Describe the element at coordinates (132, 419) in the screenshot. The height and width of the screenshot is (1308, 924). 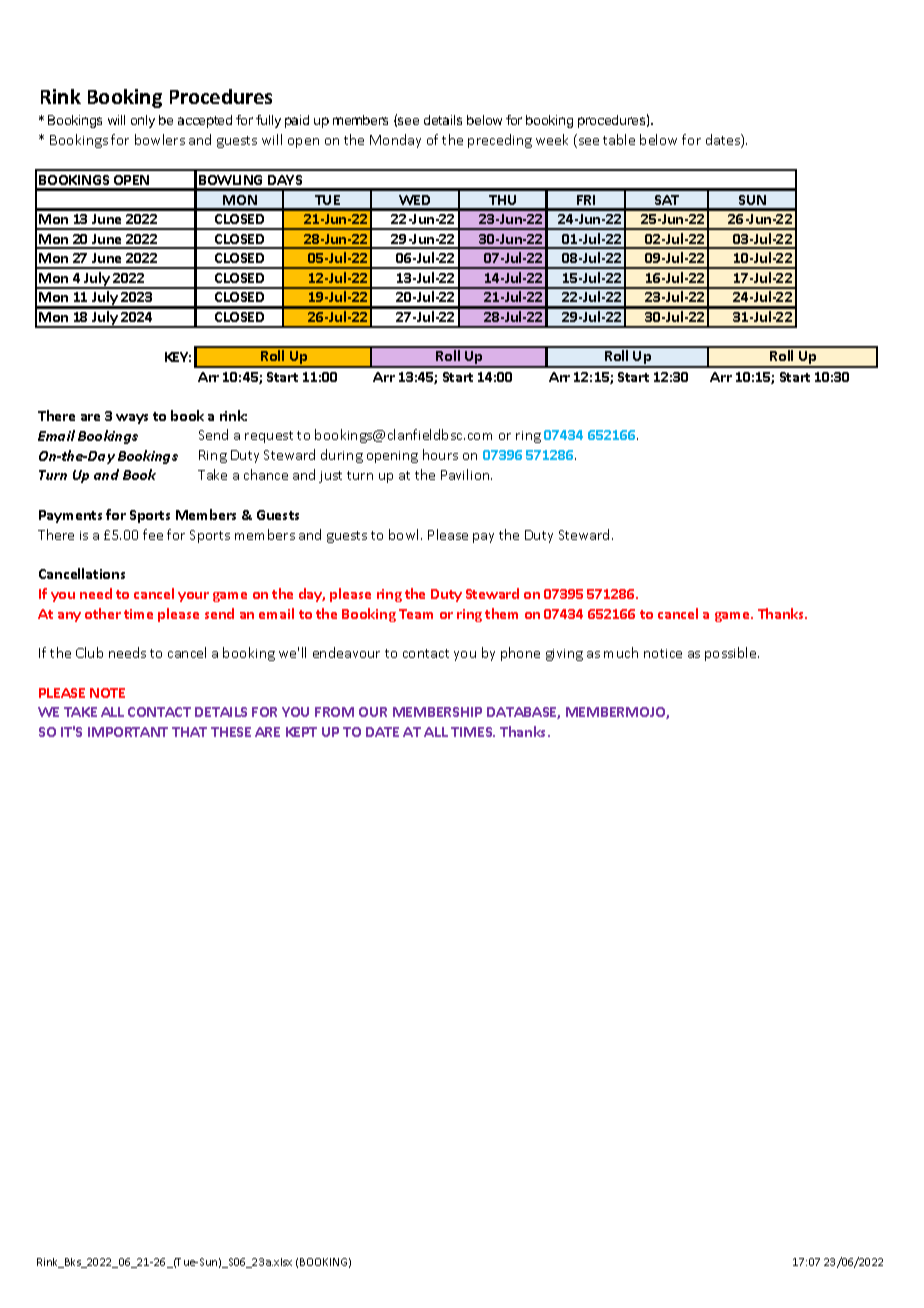
I see `ways` at that location.
